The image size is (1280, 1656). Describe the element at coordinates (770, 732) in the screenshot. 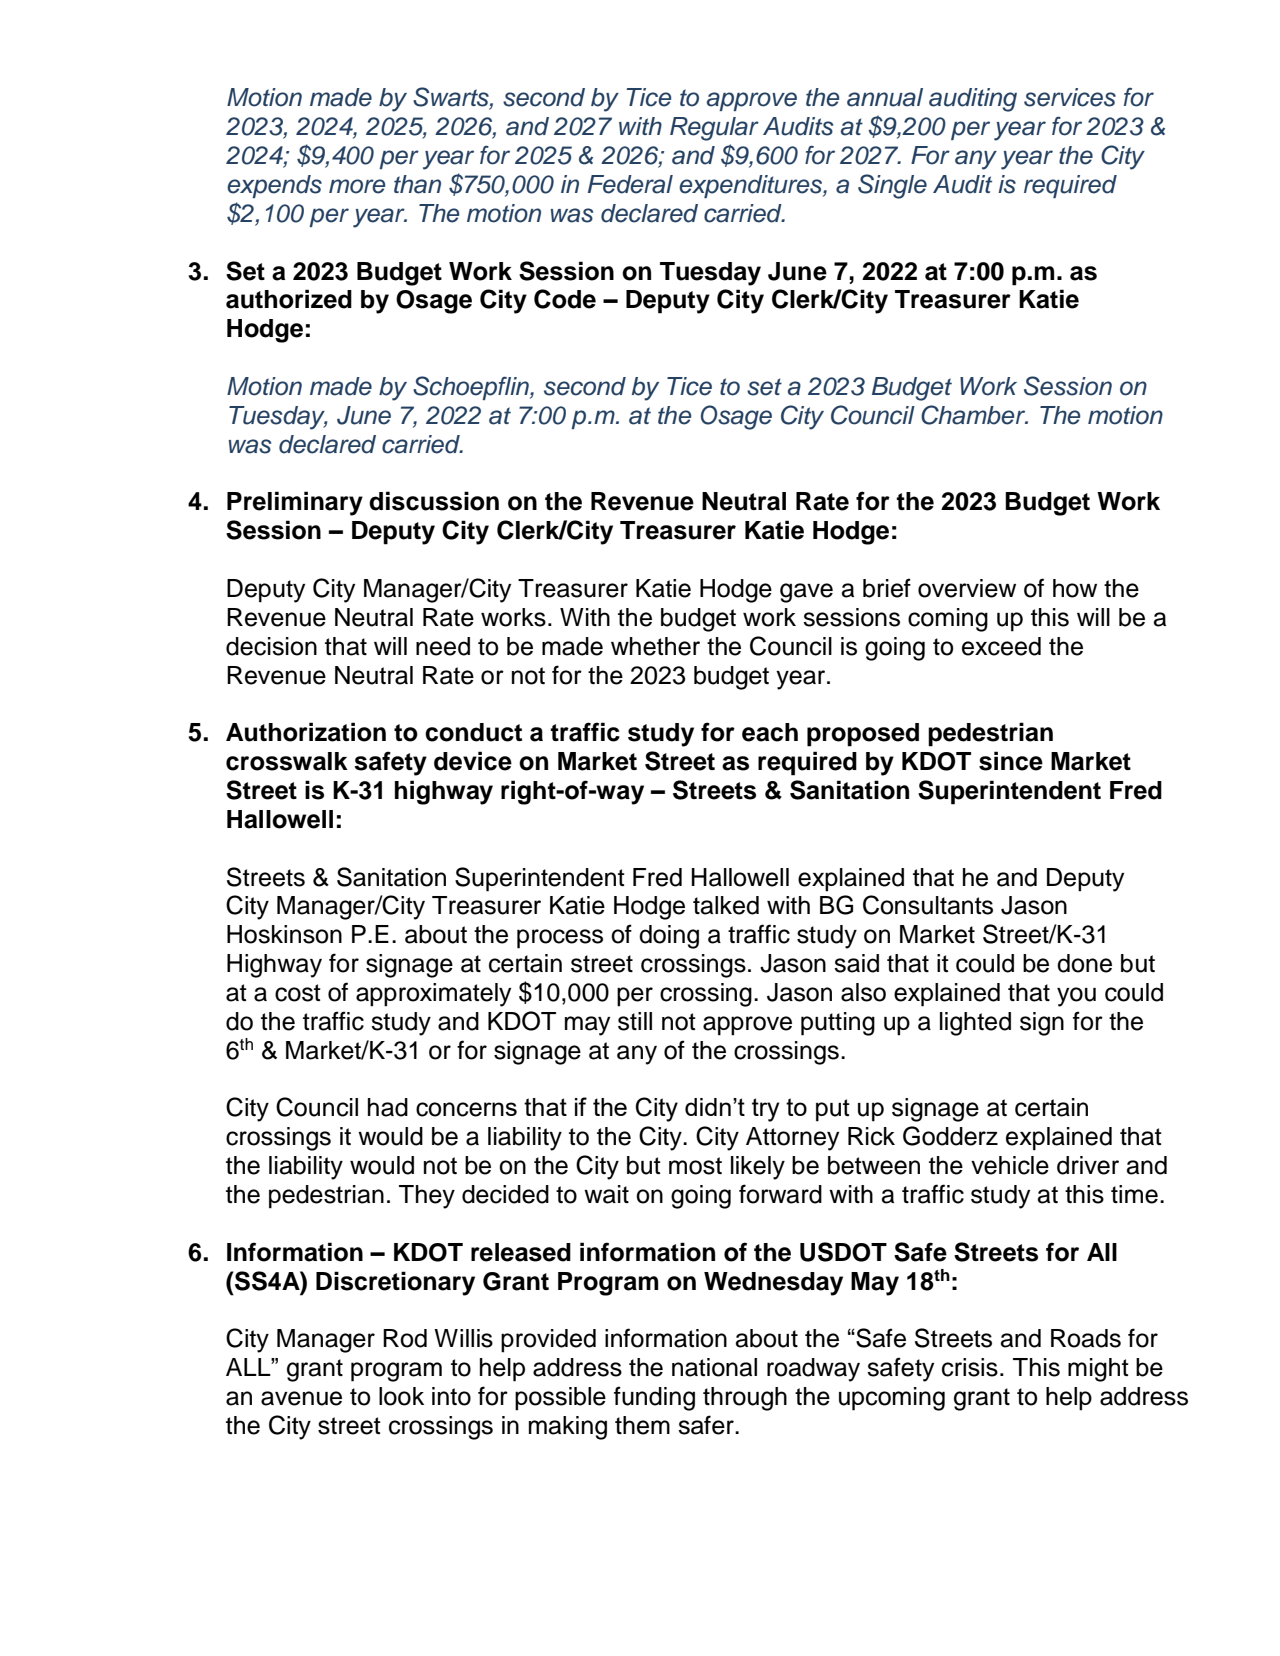

I see `each` at that location.
